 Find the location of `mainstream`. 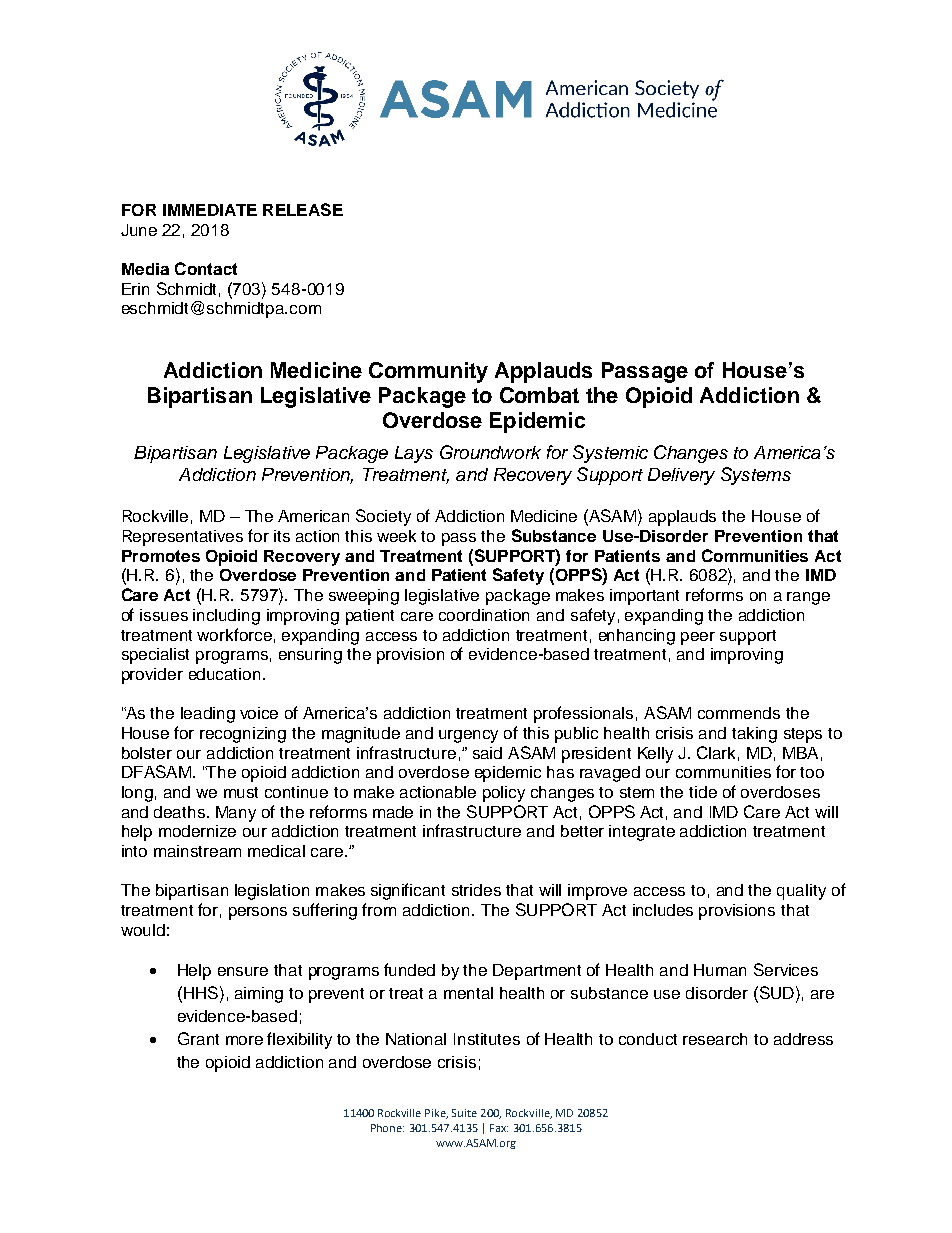

mainstream is located at coordinates (197, 851).
